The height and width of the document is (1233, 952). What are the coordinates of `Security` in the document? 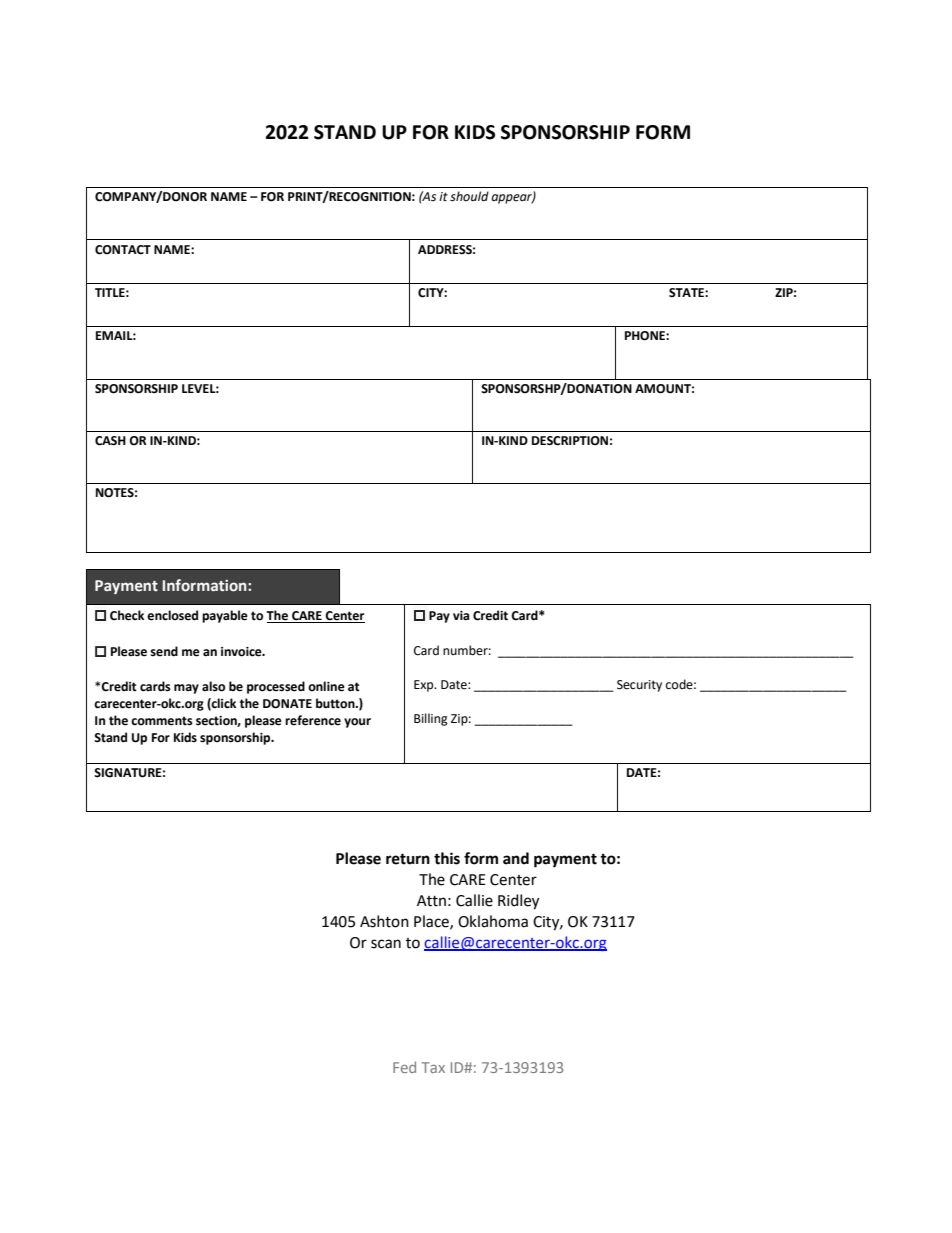 It's located at (639, 686).
